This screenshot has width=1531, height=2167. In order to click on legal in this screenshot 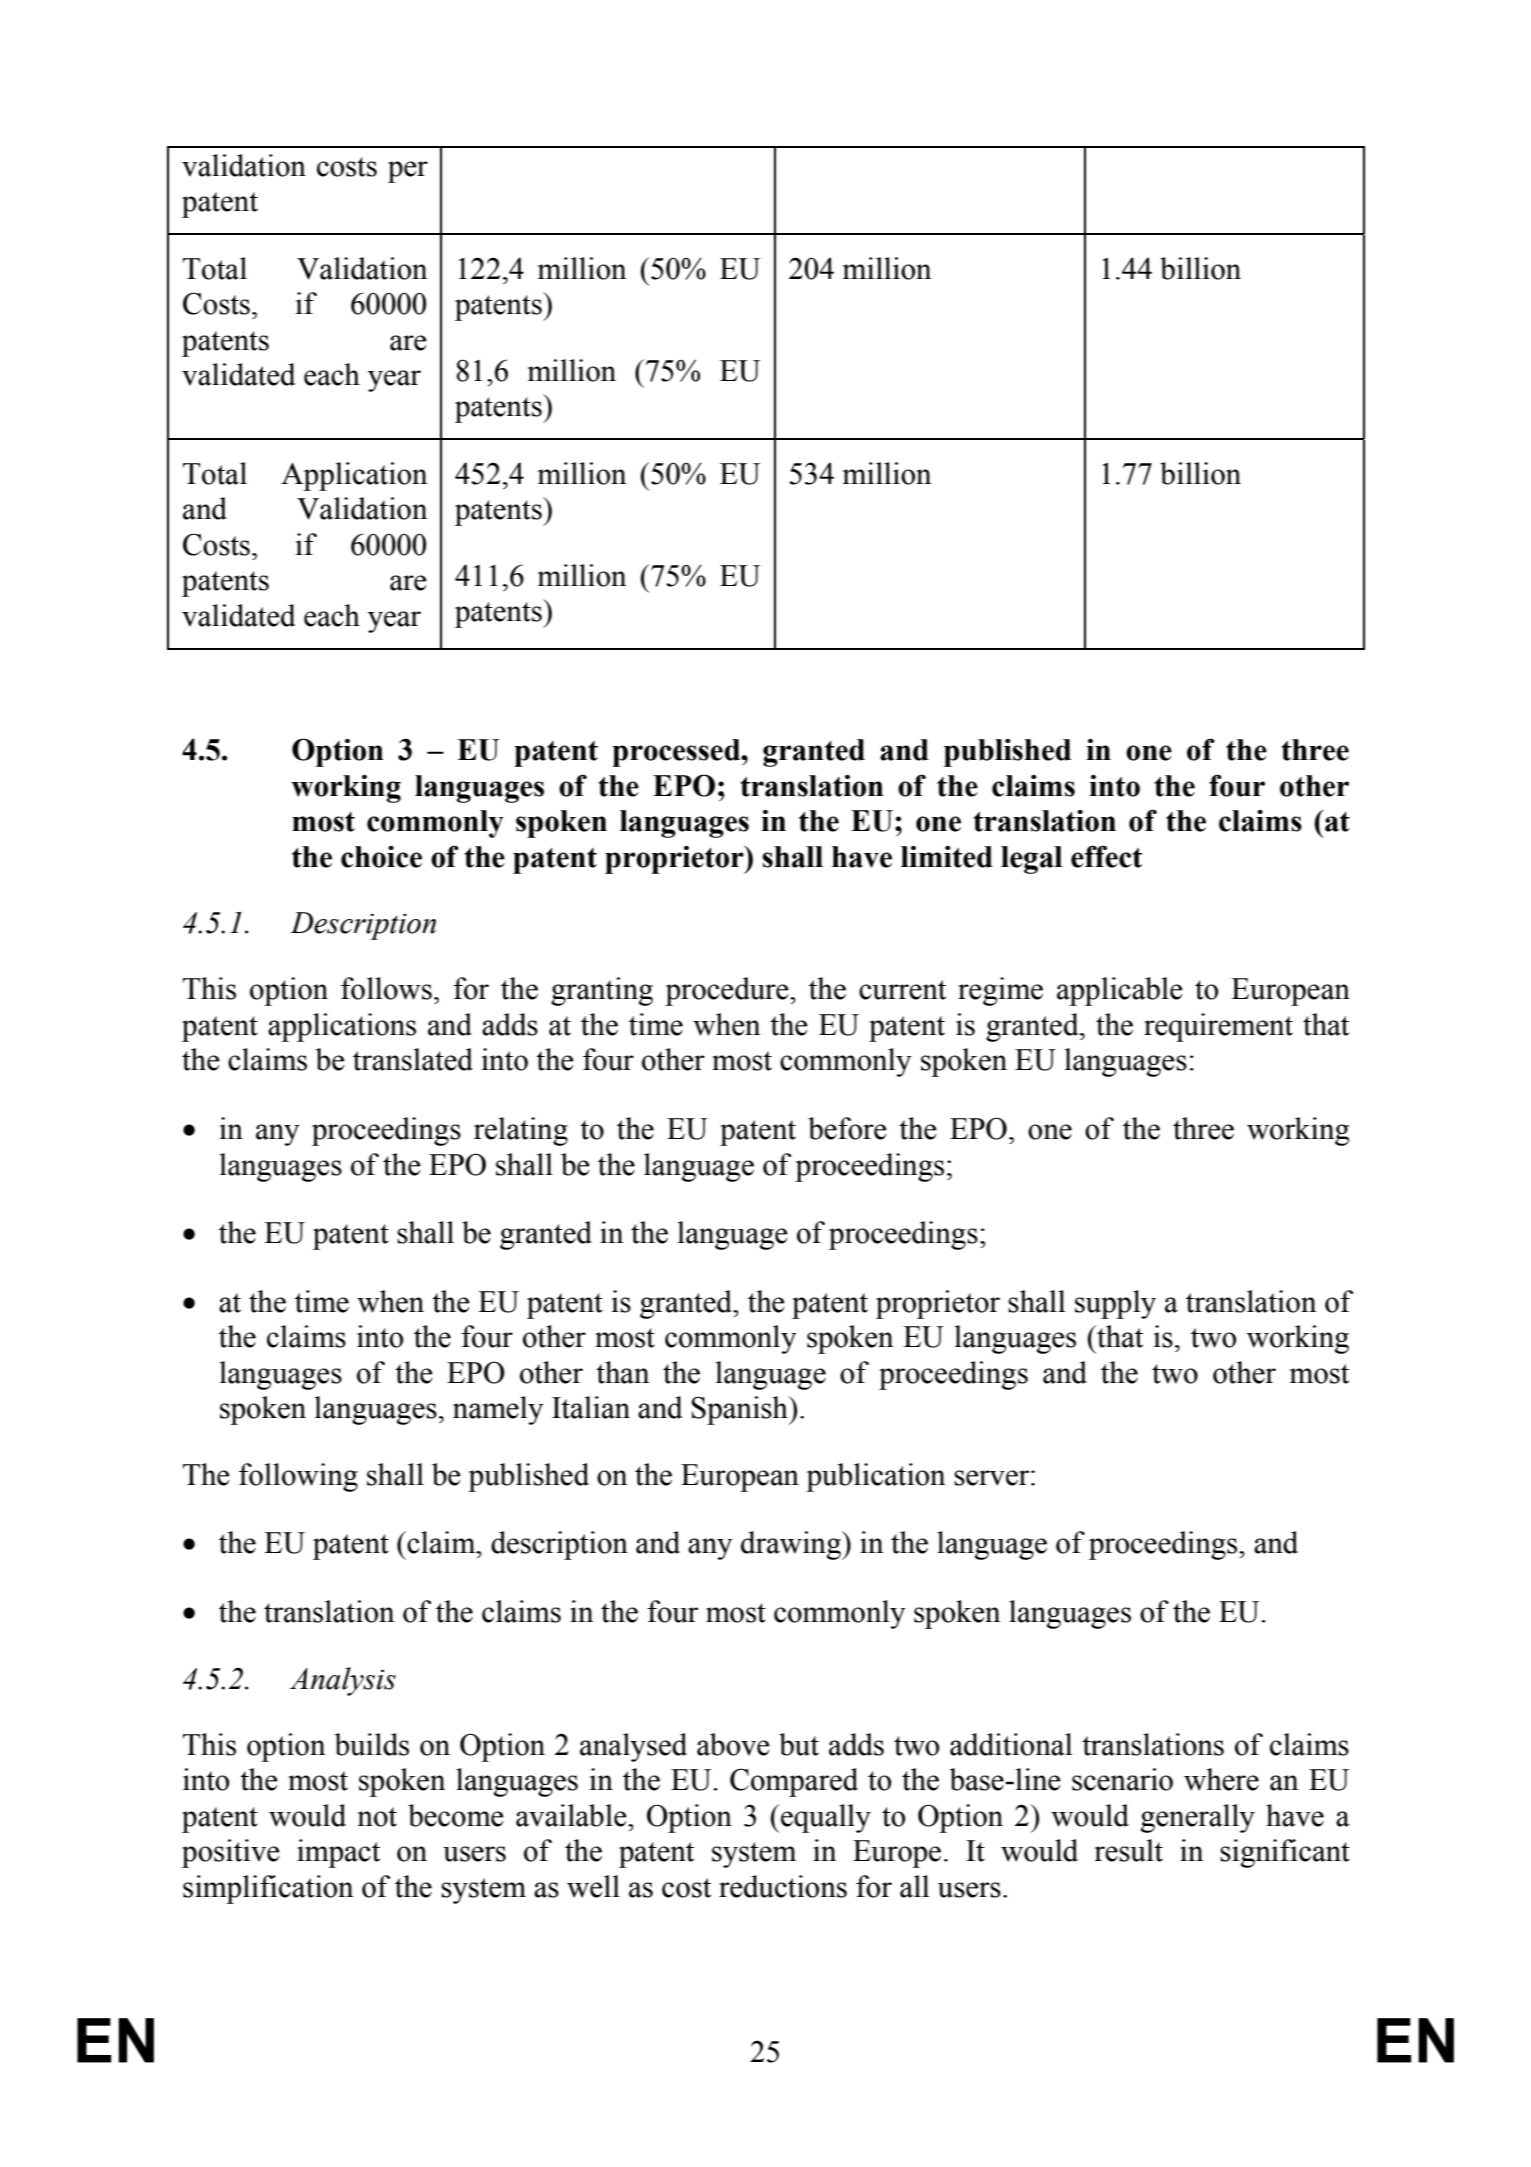, I will do `click(1031, 860)`.
